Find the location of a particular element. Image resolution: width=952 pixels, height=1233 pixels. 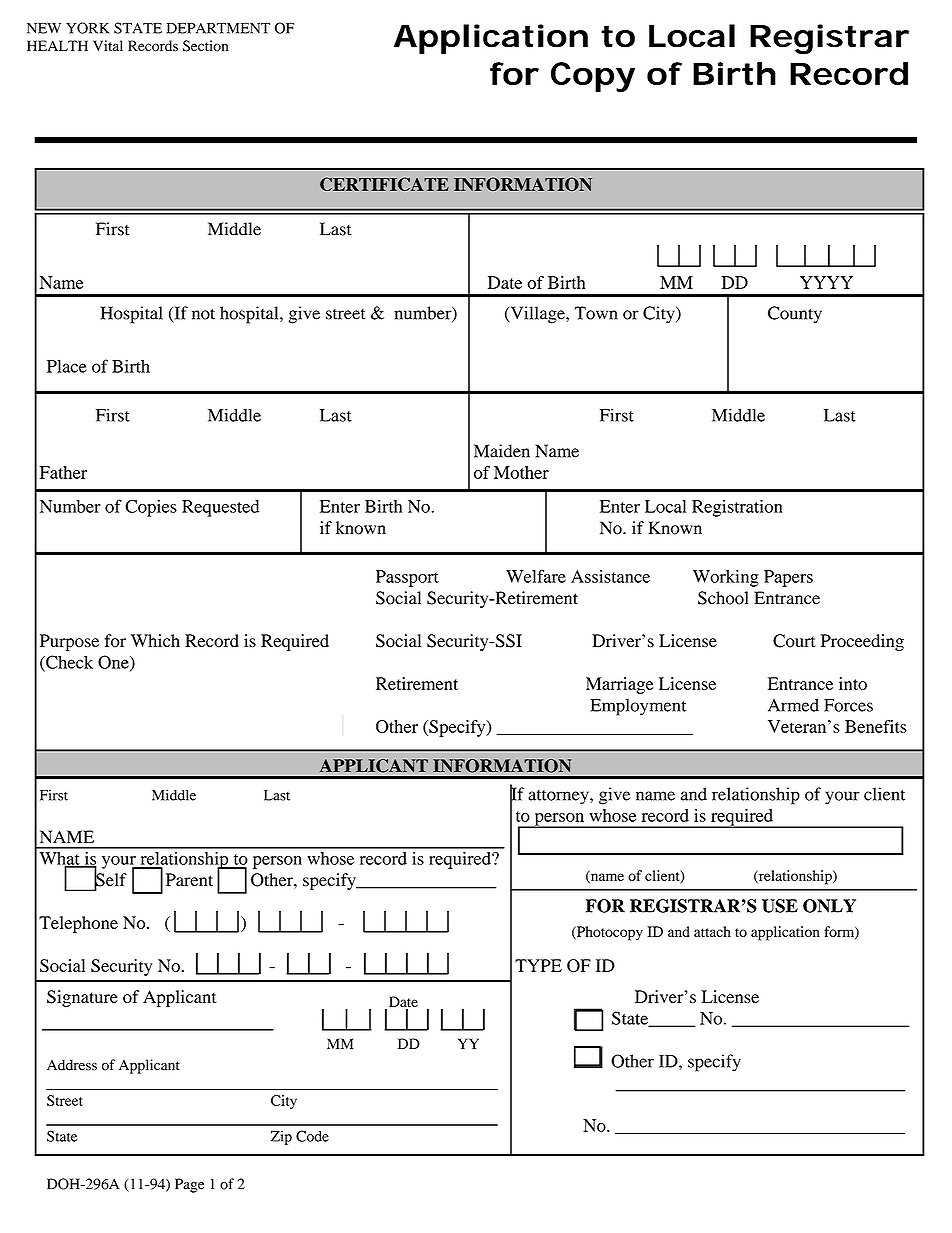

Page is located at coordinates (189, 1185).
